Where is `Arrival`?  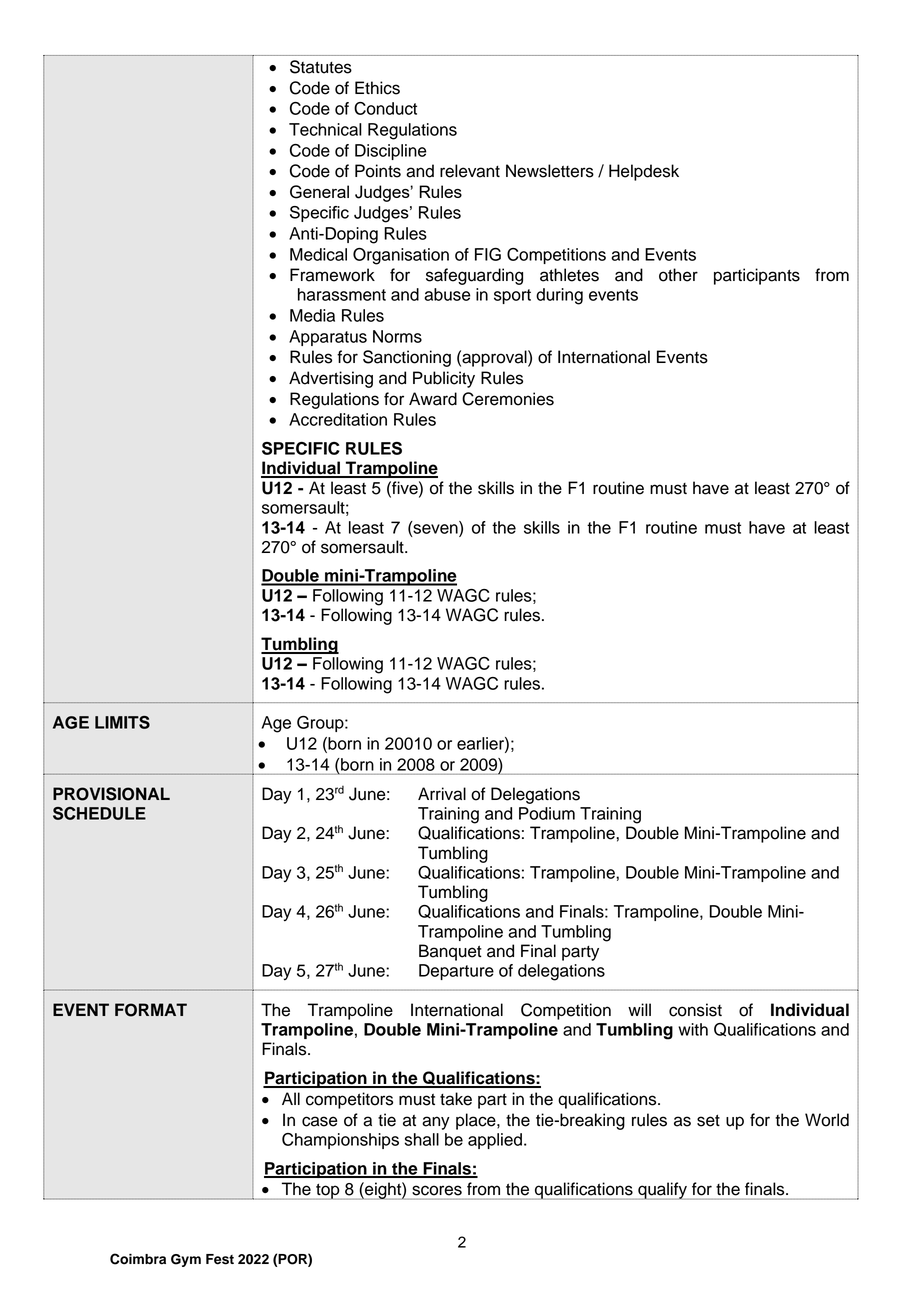
Arrival is located at coordinates (442, 794).
